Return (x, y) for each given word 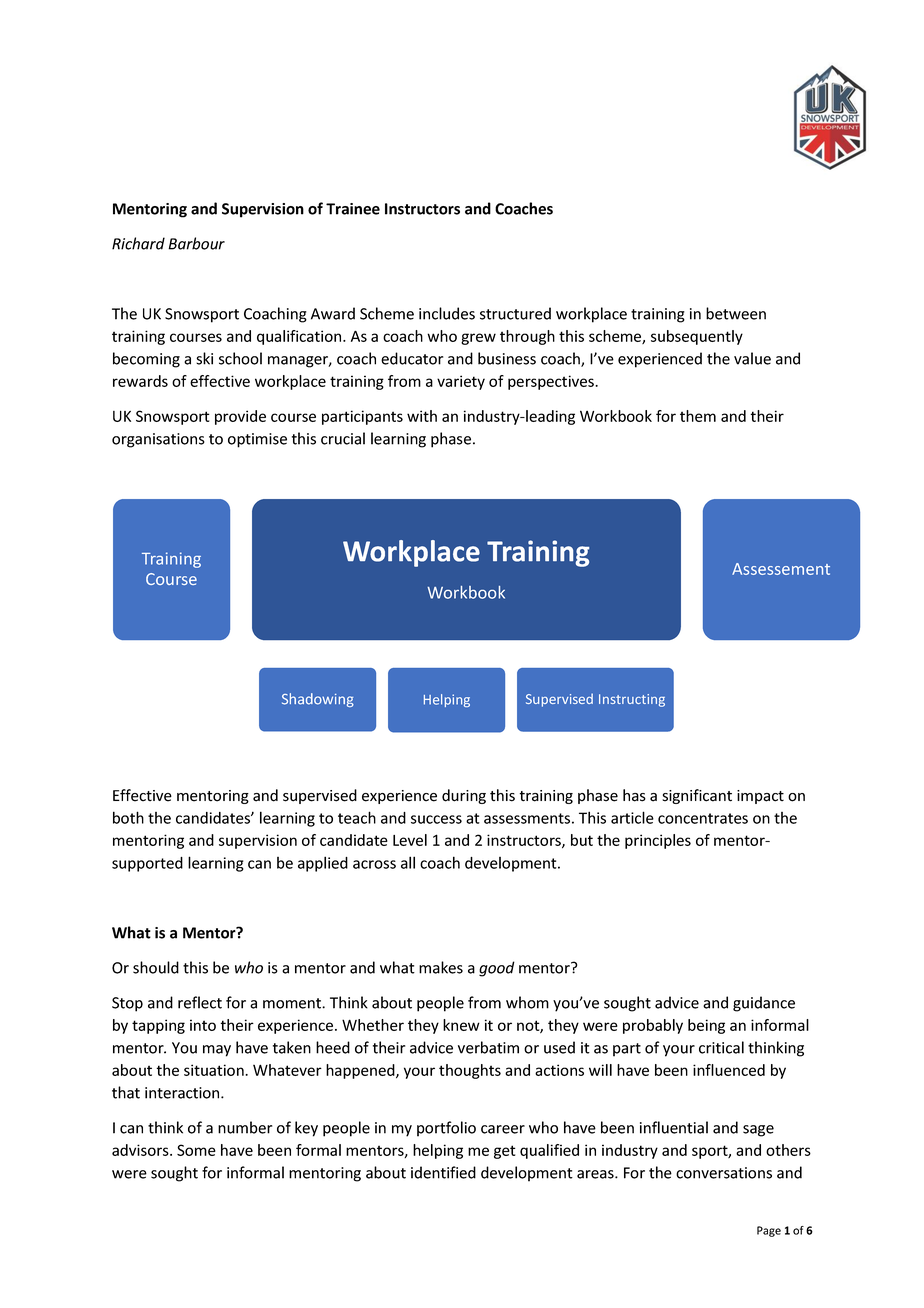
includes (447, 313)
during (464, 796)
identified (443, 1172)
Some (196, 1150)
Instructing (632, 700)
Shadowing (318, 700)
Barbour (196, 243)
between (736, 313)
